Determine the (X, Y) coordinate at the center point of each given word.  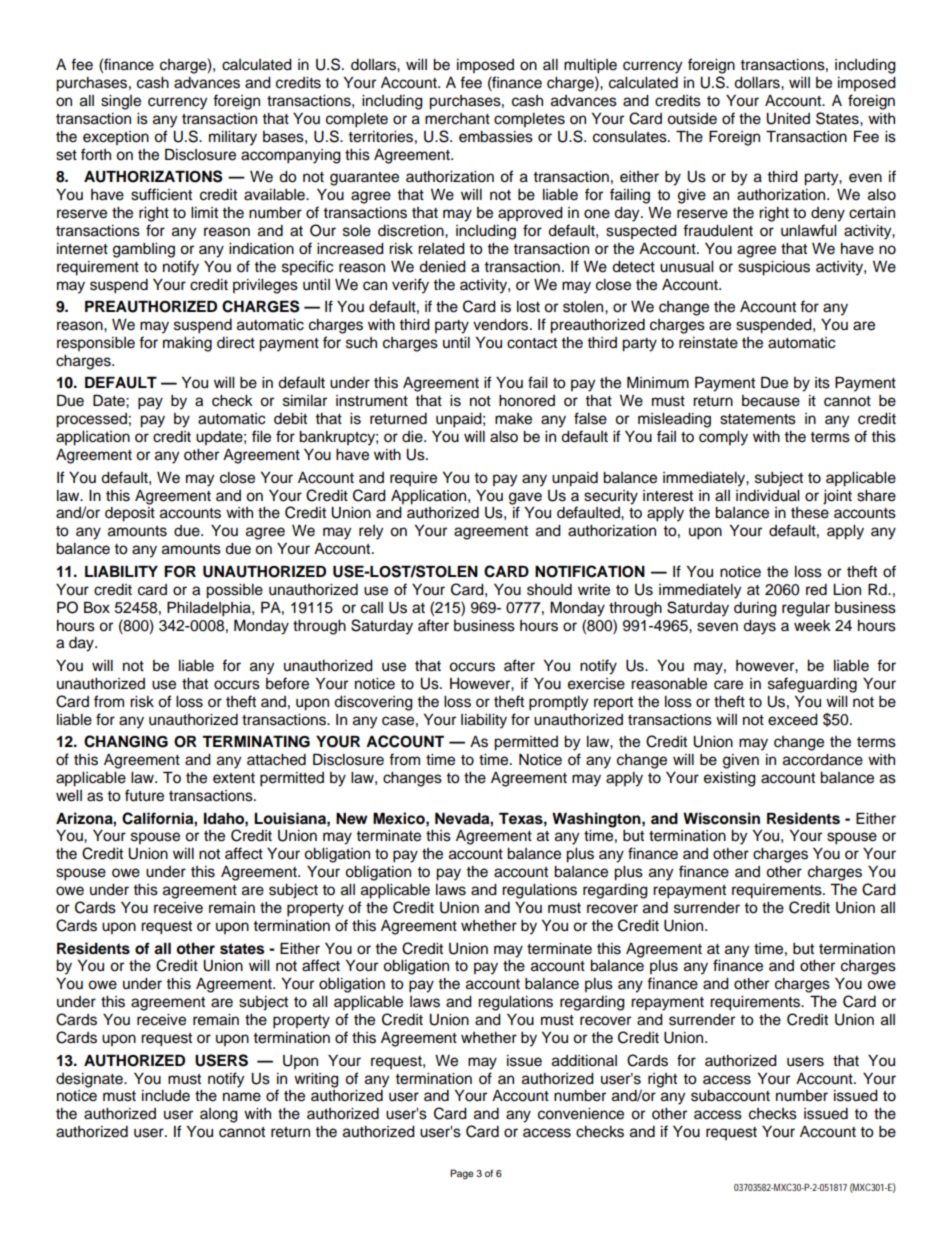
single (121, 102)
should (549, 590)
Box (97, 607)
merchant (457, 119)
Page (462, 1174)
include (166, 1096)
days (759, 627)
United (788, 119)
